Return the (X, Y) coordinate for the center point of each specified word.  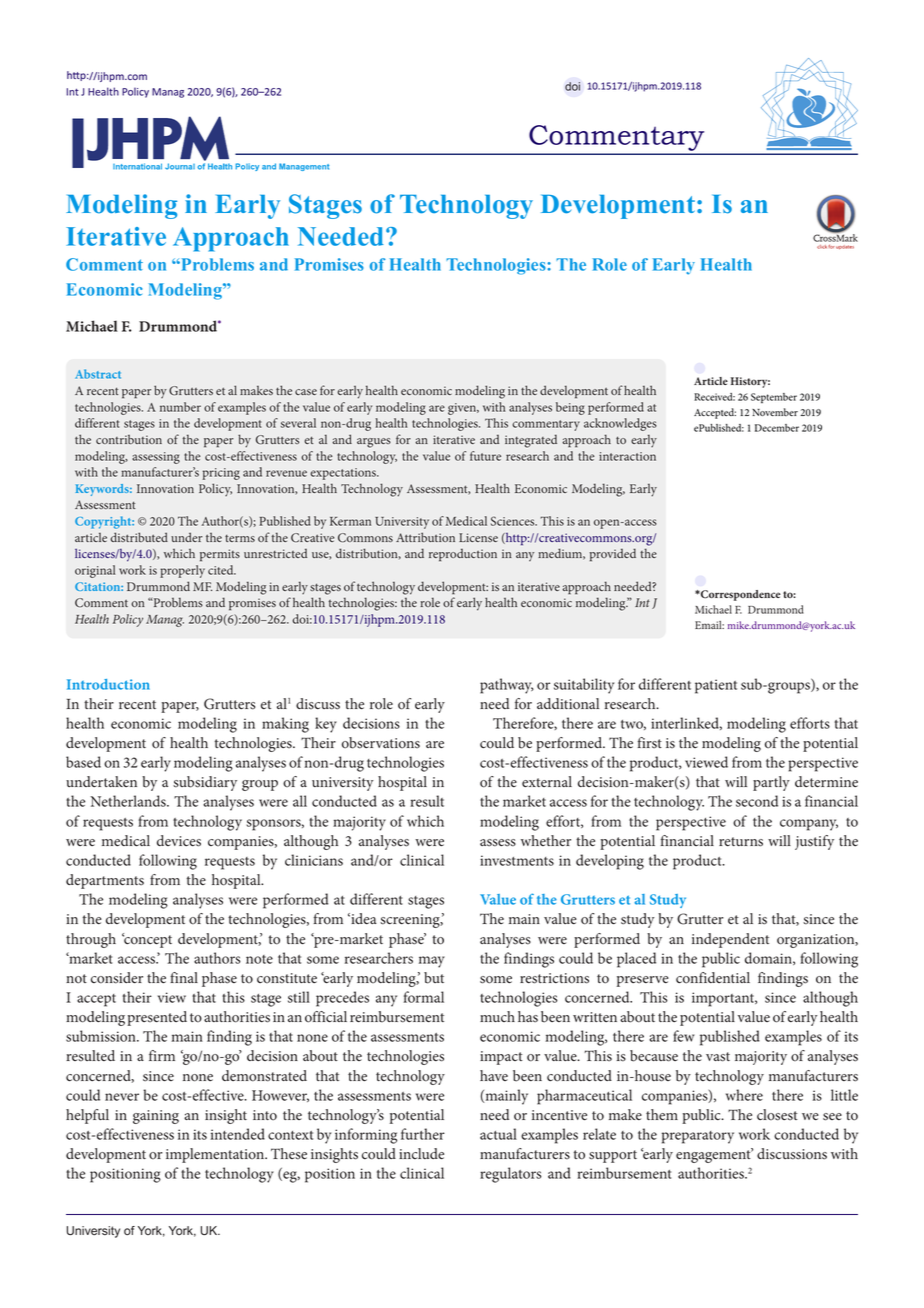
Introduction (108, 684)
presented (157, 1018)
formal (424, 997)
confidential (713, 978)
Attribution (425, 537)
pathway (507, 686)
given (463, 409)
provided (613, 554)
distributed (139, 537)
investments (517, 860)
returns (741, 842)
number (180, 407)
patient (716, 686)
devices (179, 841)
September (774, 398)
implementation (216, 1155)
